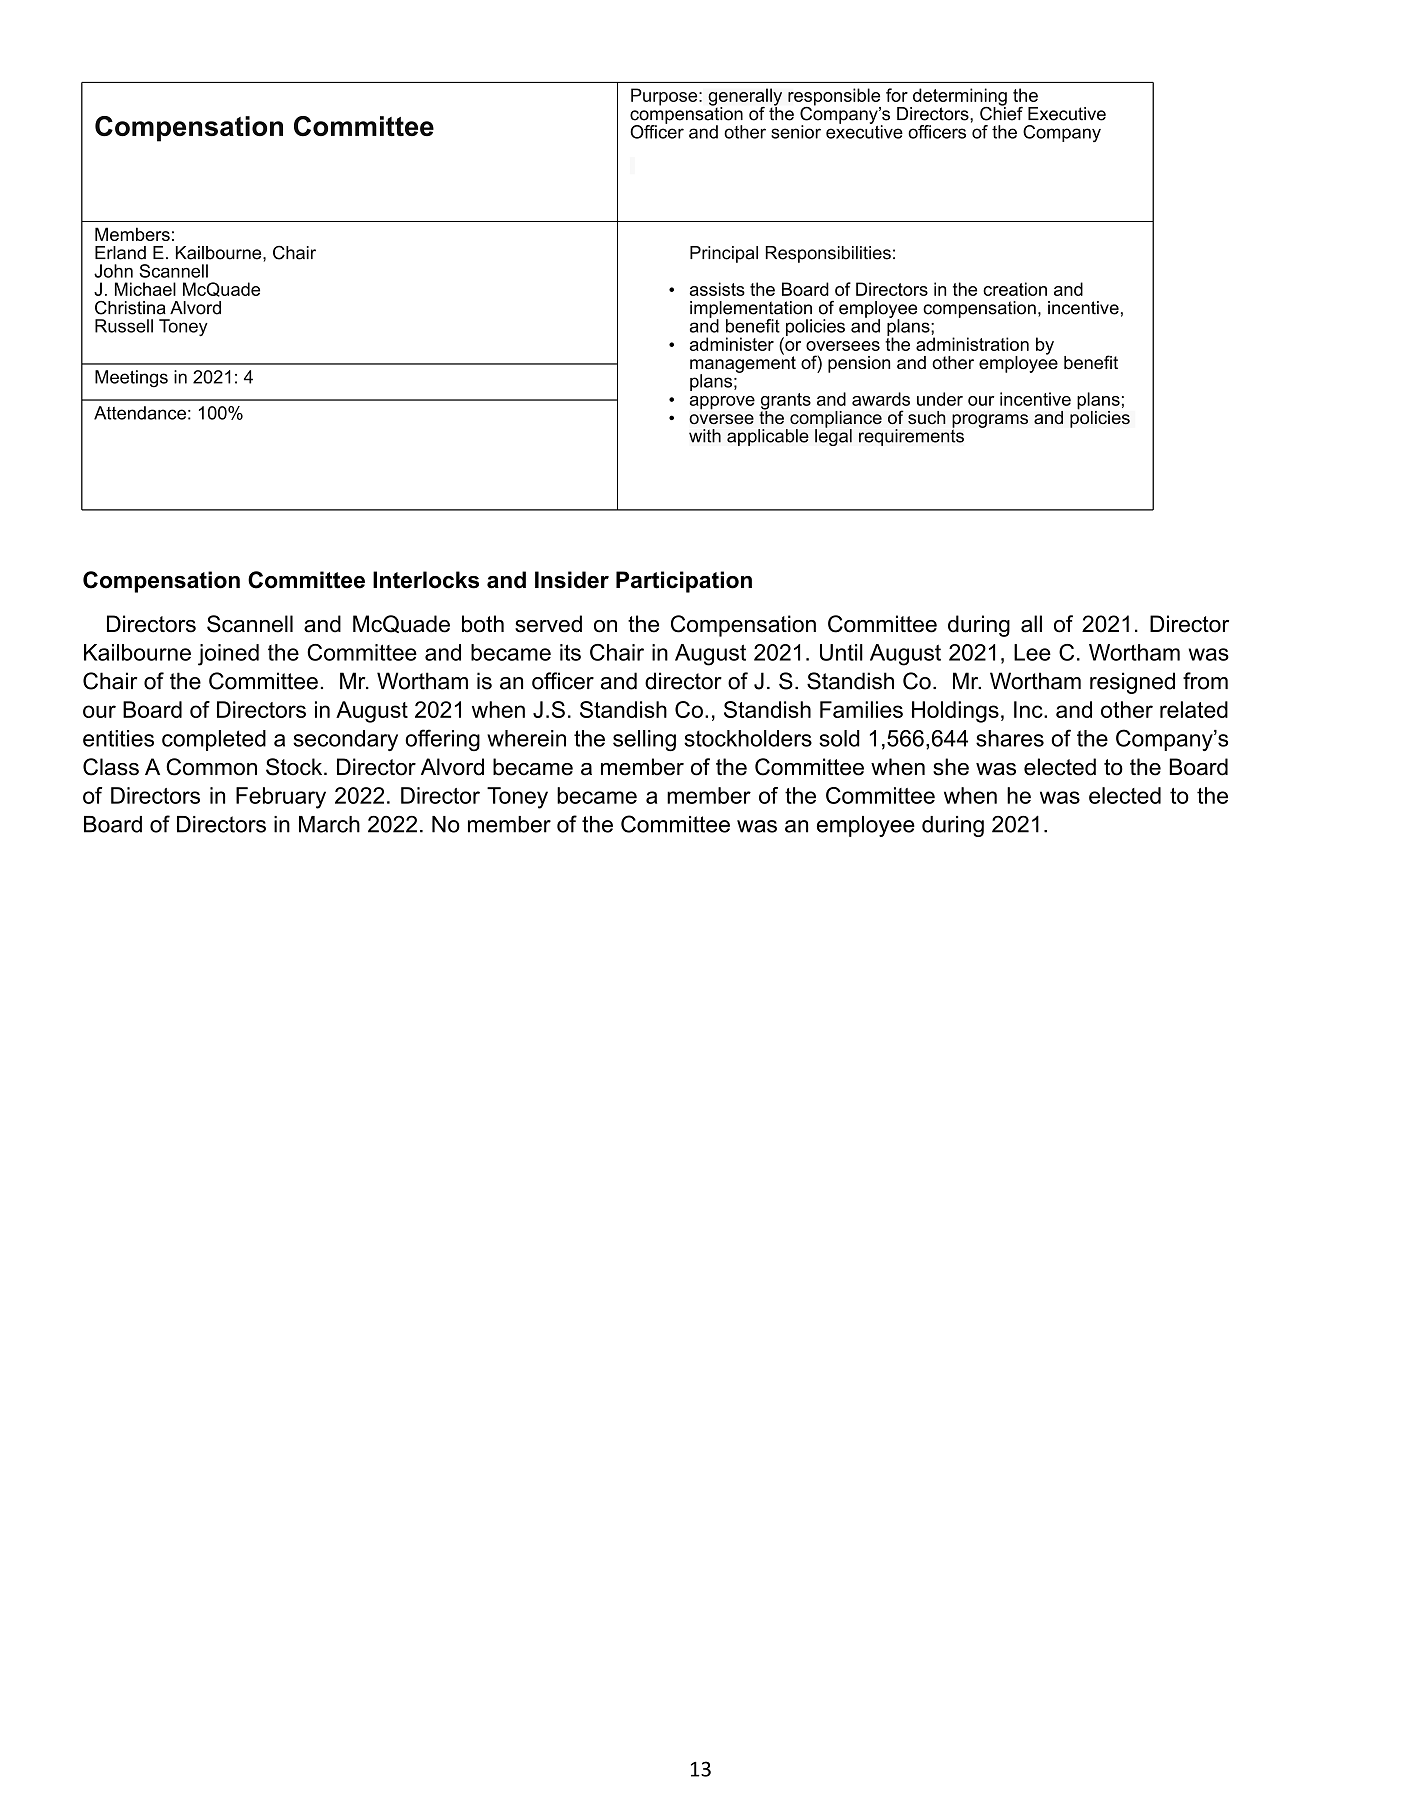 This page has height=1813, width=1401. Describe the element at coordinates (113, 271) in the page. I see `John` at that location.
